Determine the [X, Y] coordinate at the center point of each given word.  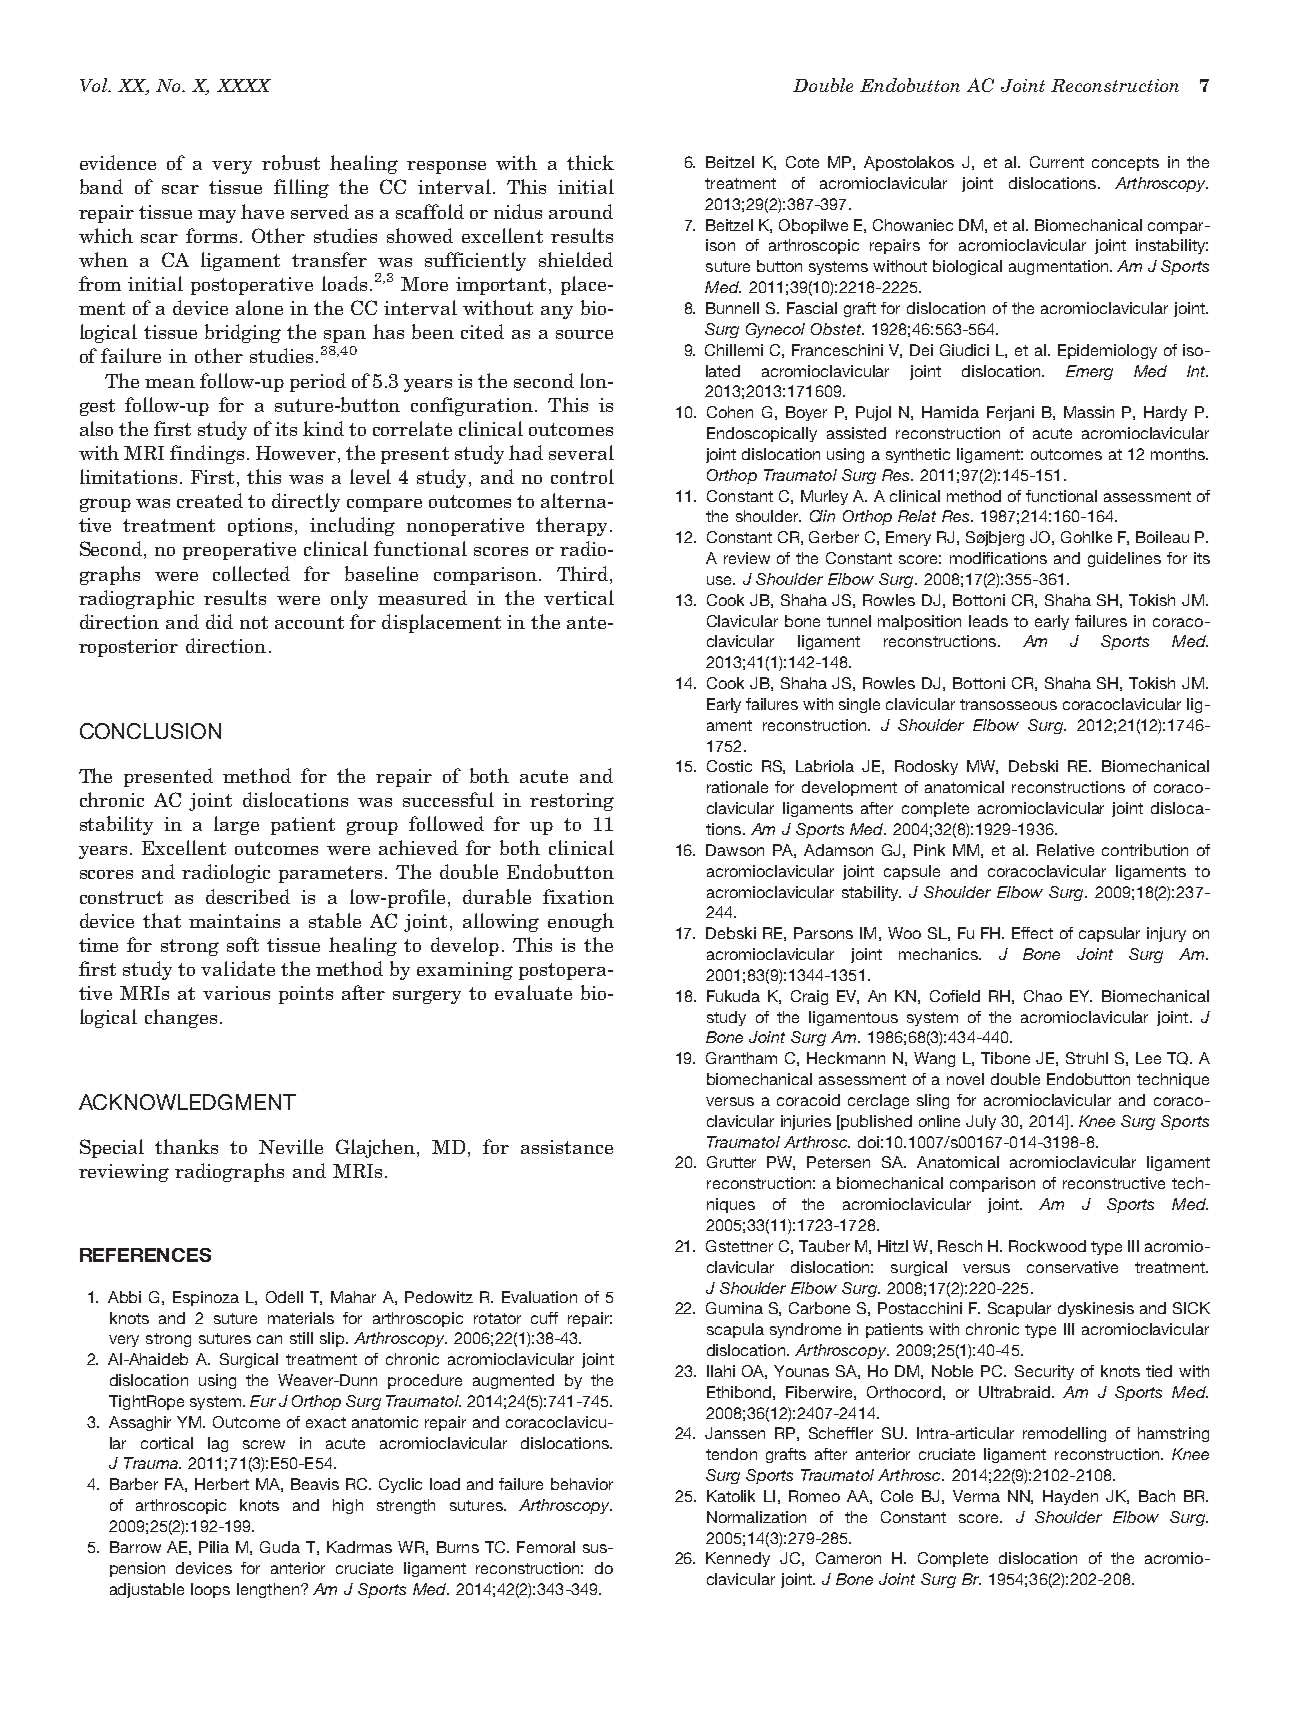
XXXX [244, 85]
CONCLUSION [150, 731]
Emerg [1089, 372]
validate [238, 968]
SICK [1191, 1308]
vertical [579, 597]
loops [210, 1590]
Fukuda [733, 996]
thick [590, 162]
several [581, 452]
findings [207, 454]
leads [988, 621]
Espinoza [206, 1298]
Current [1057, 162]
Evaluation [539, 1297]
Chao [1043, 996]
